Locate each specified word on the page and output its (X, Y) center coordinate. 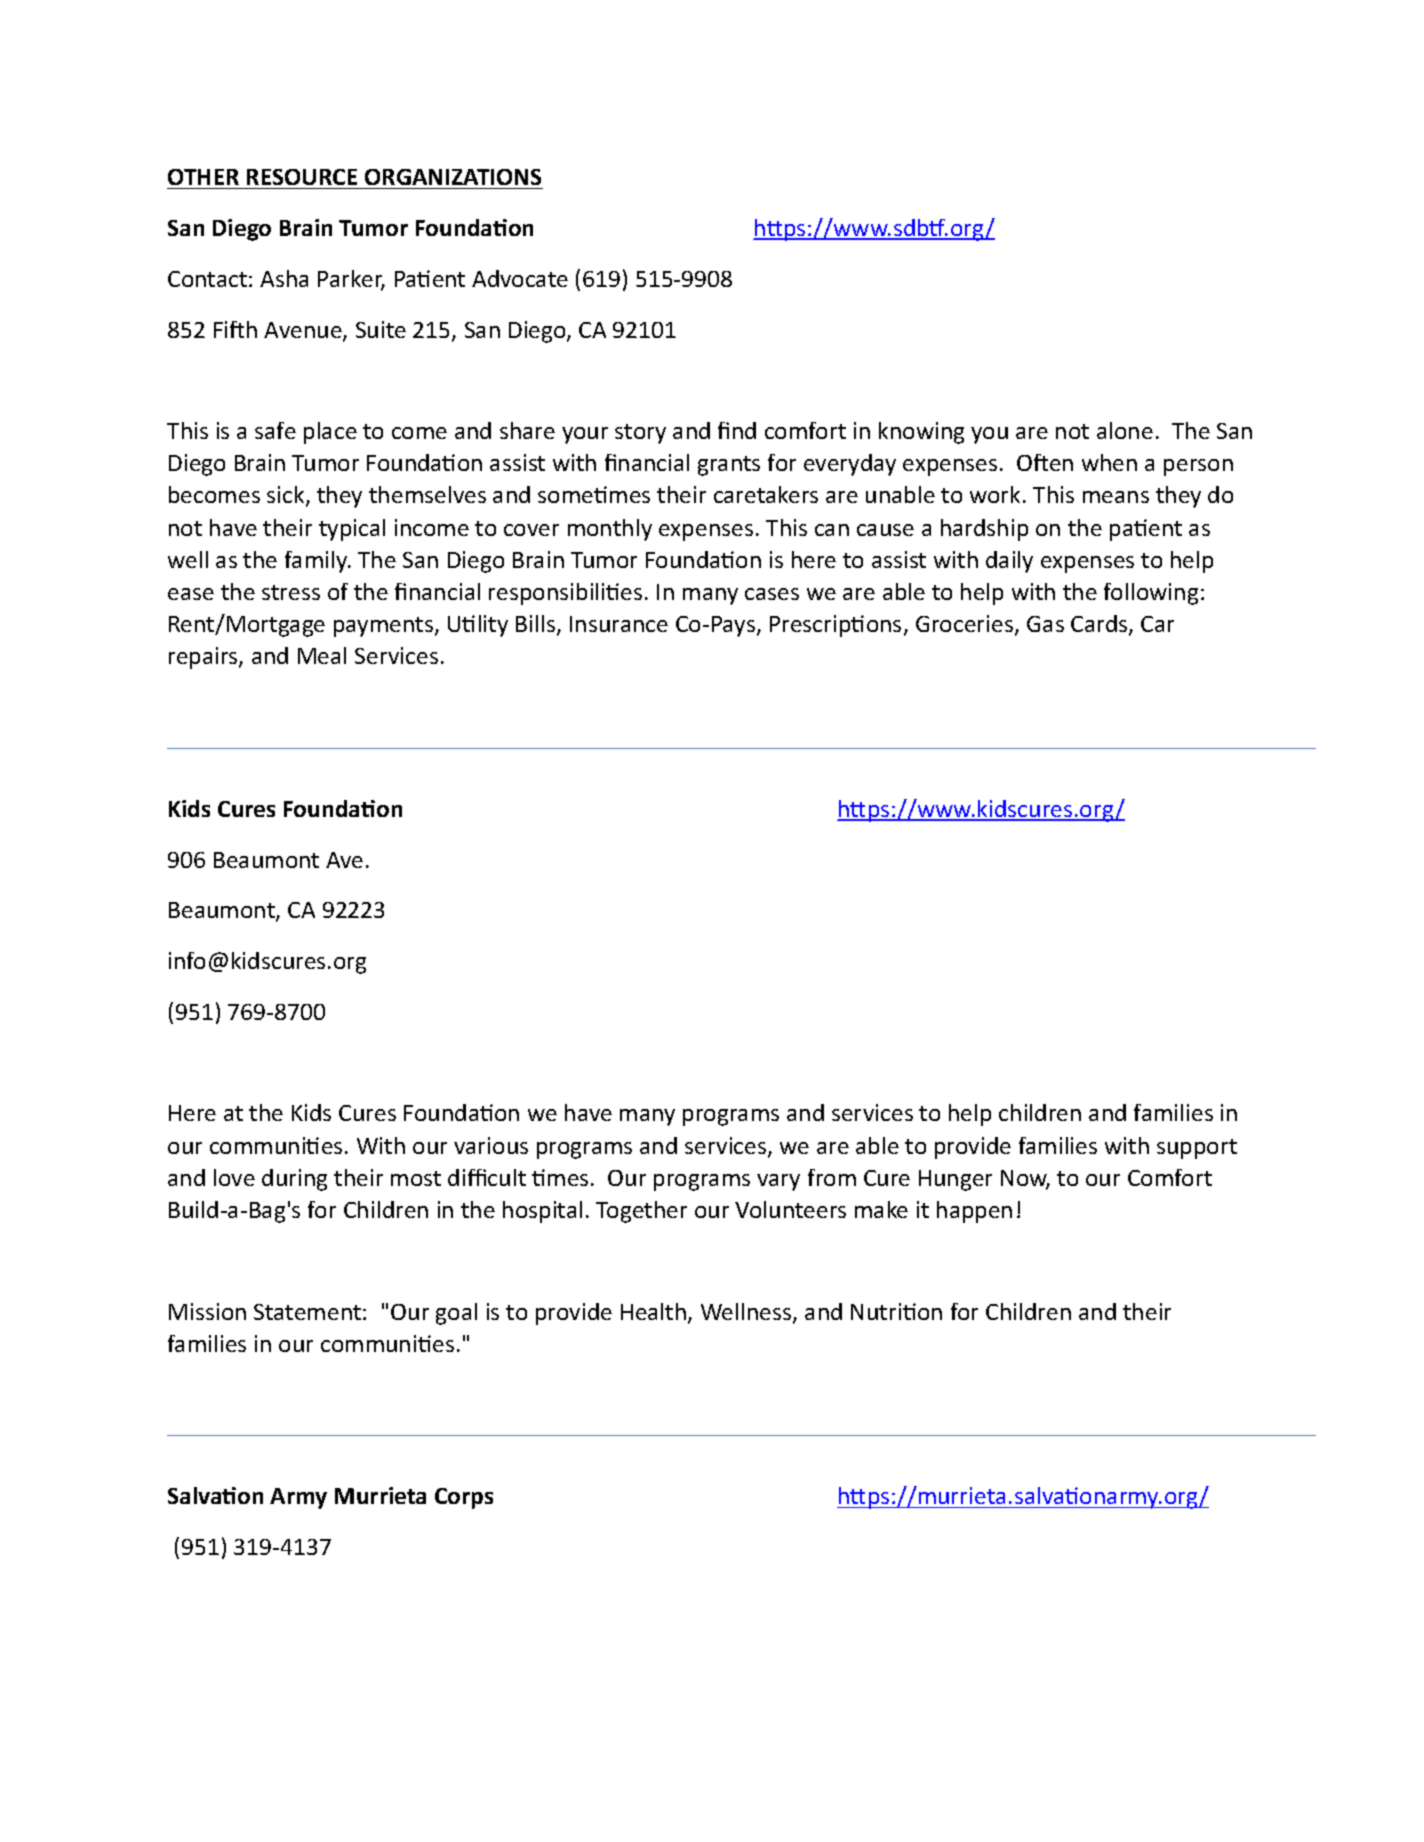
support (1197, 1149)
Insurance (619, 624)
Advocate (520, 278)
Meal (322, 655)
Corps (464, 1498)
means (1116, 497)
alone (1125, 430)
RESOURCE (302, 177)
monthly (610, 530)
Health (655, 1313)
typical (352, 530)
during (294, 1180)
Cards (1100, 625)
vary (778, 1182)
